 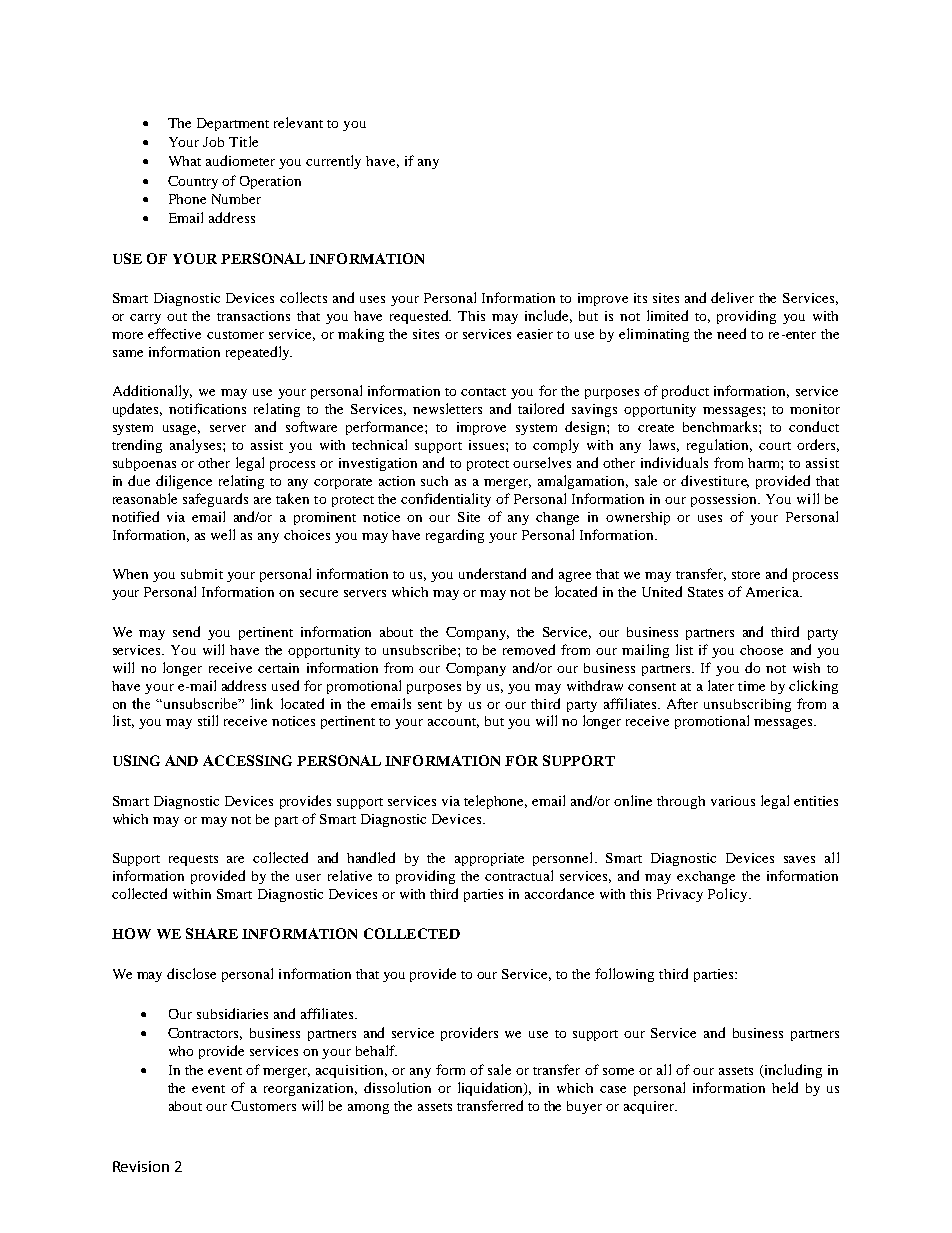 What do you see at coordinates (731, 333) in the document?
I see `need` at bounding box center [731, 333].
